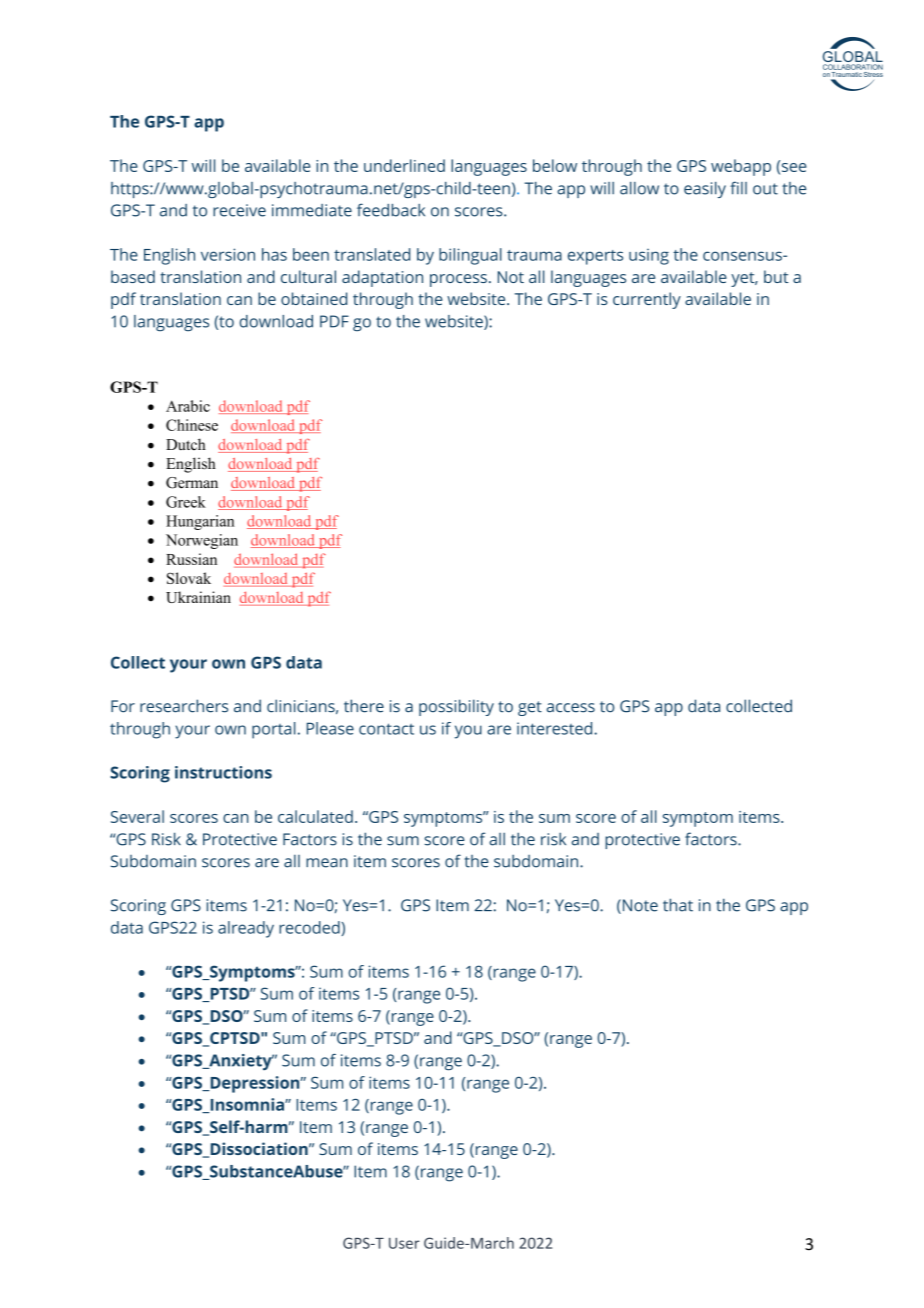  Describe the element at coordinates (705, 190) in the screenshot. I see `easily` at that location.
